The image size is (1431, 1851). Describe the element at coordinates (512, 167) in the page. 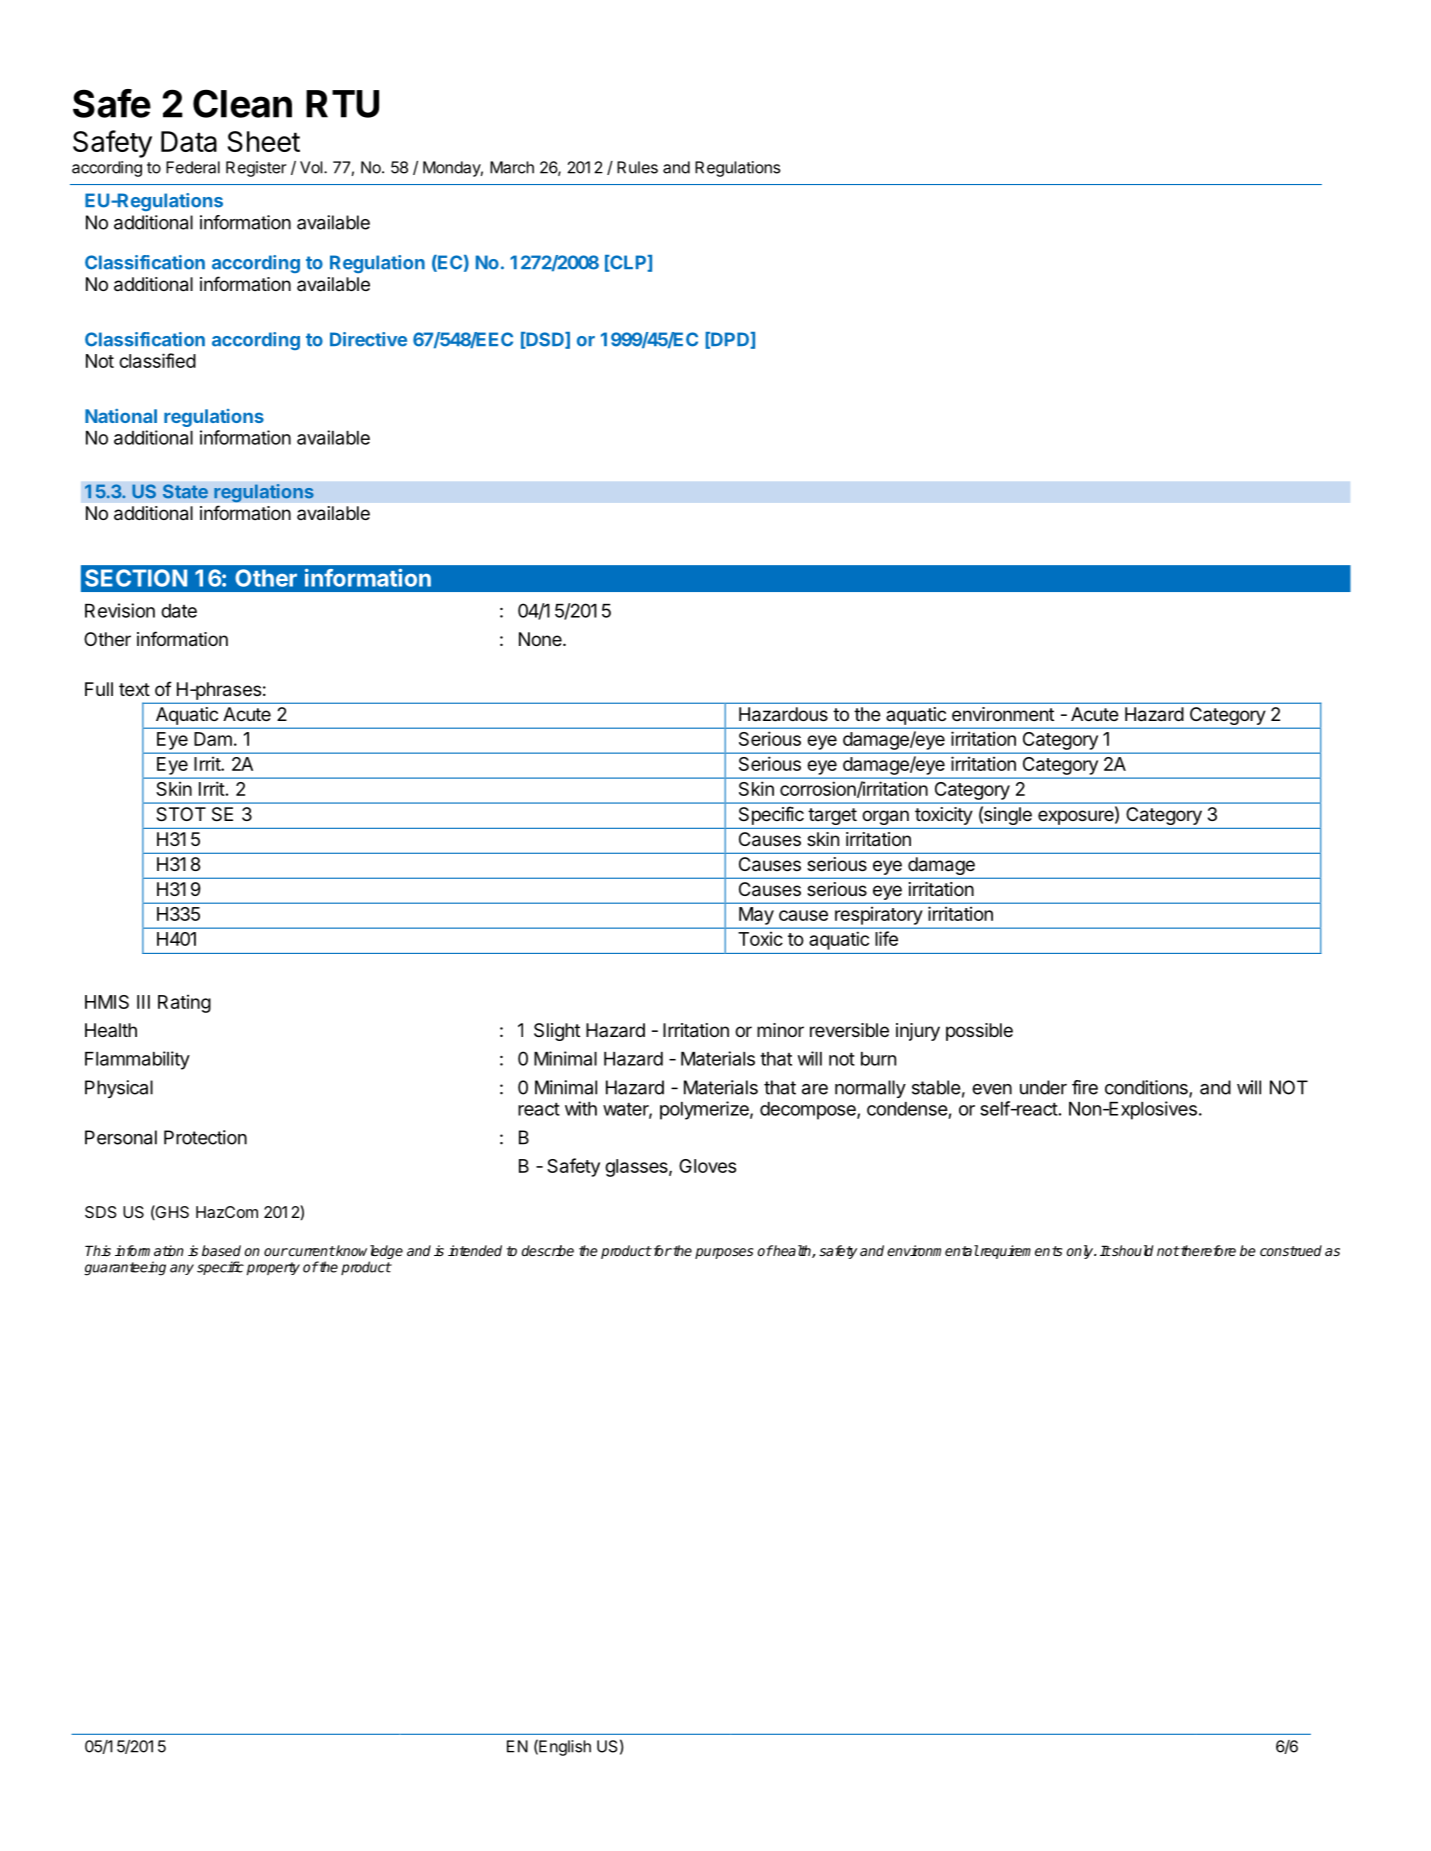

I see `March` at that location.
